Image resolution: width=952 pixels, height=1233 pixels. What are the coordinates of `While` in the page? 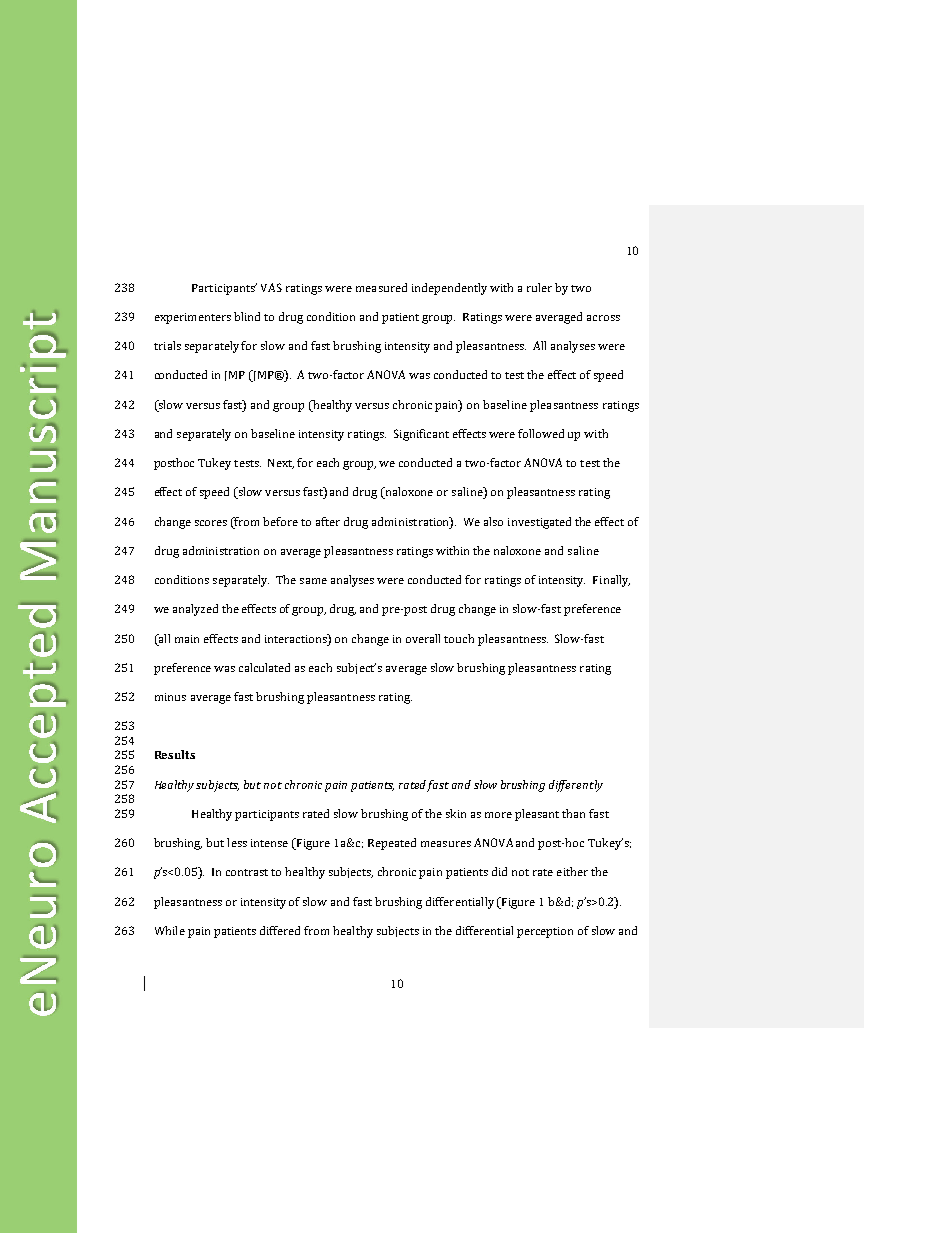 It's located at (170, 930).
